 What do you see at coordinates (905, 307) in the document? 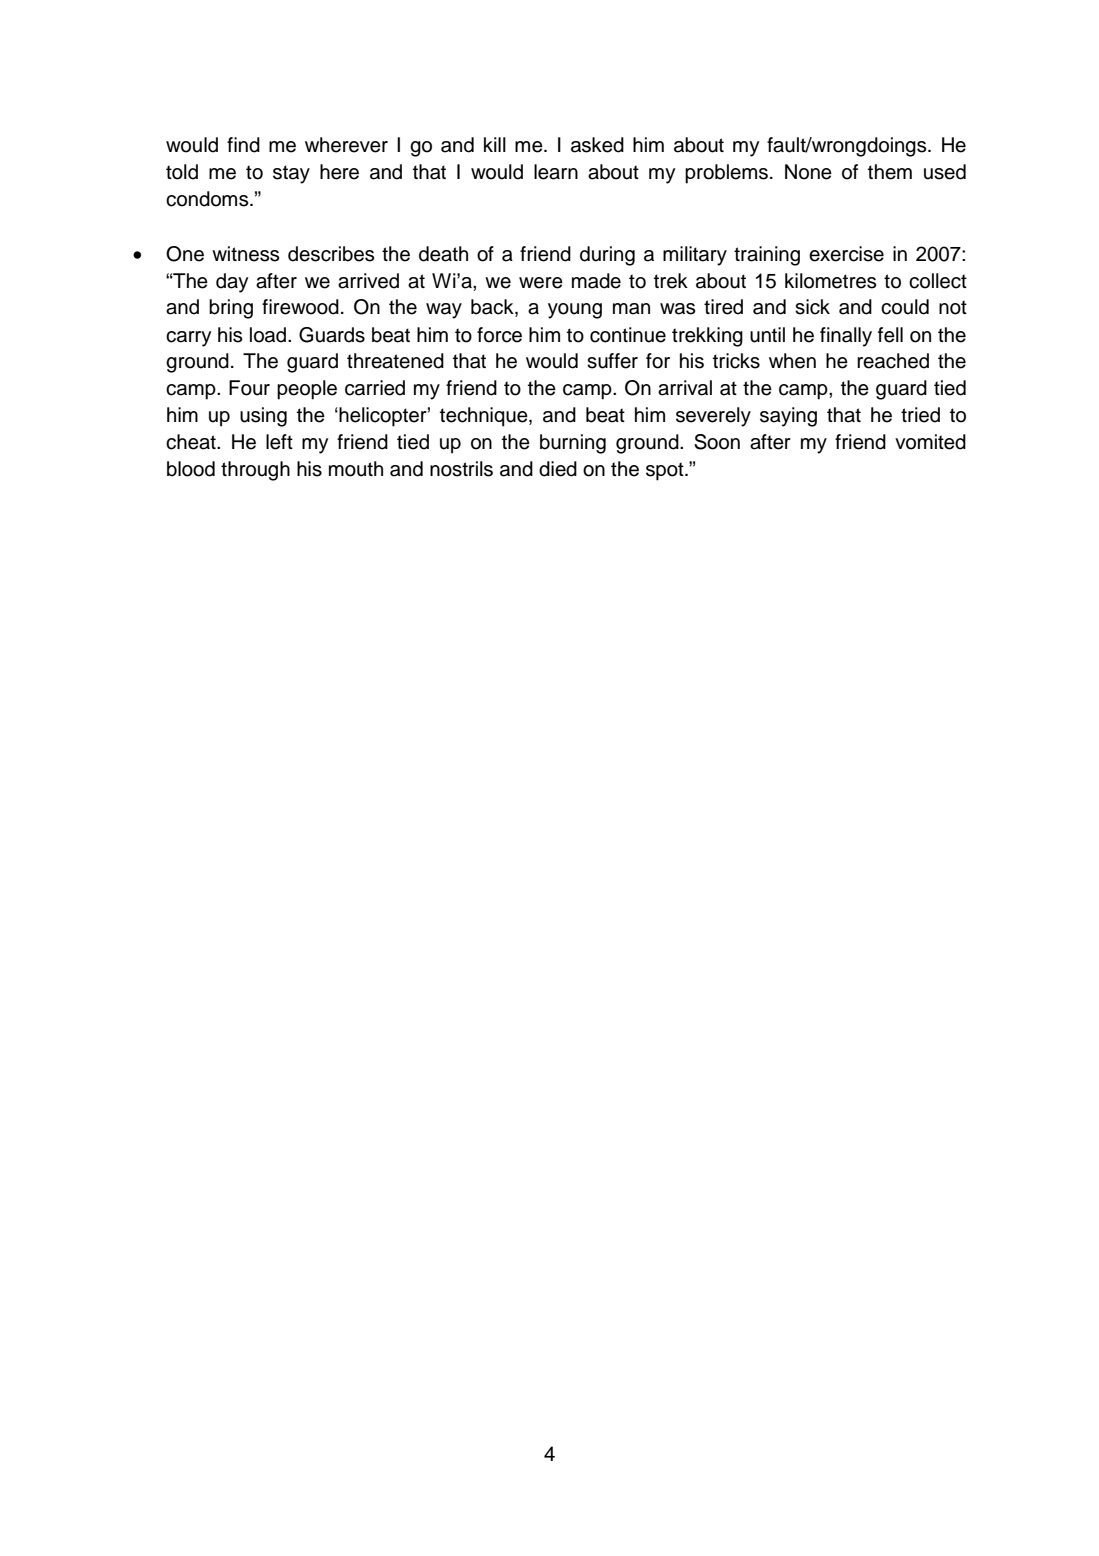
I see `could` at bounding box center [905, 307].
